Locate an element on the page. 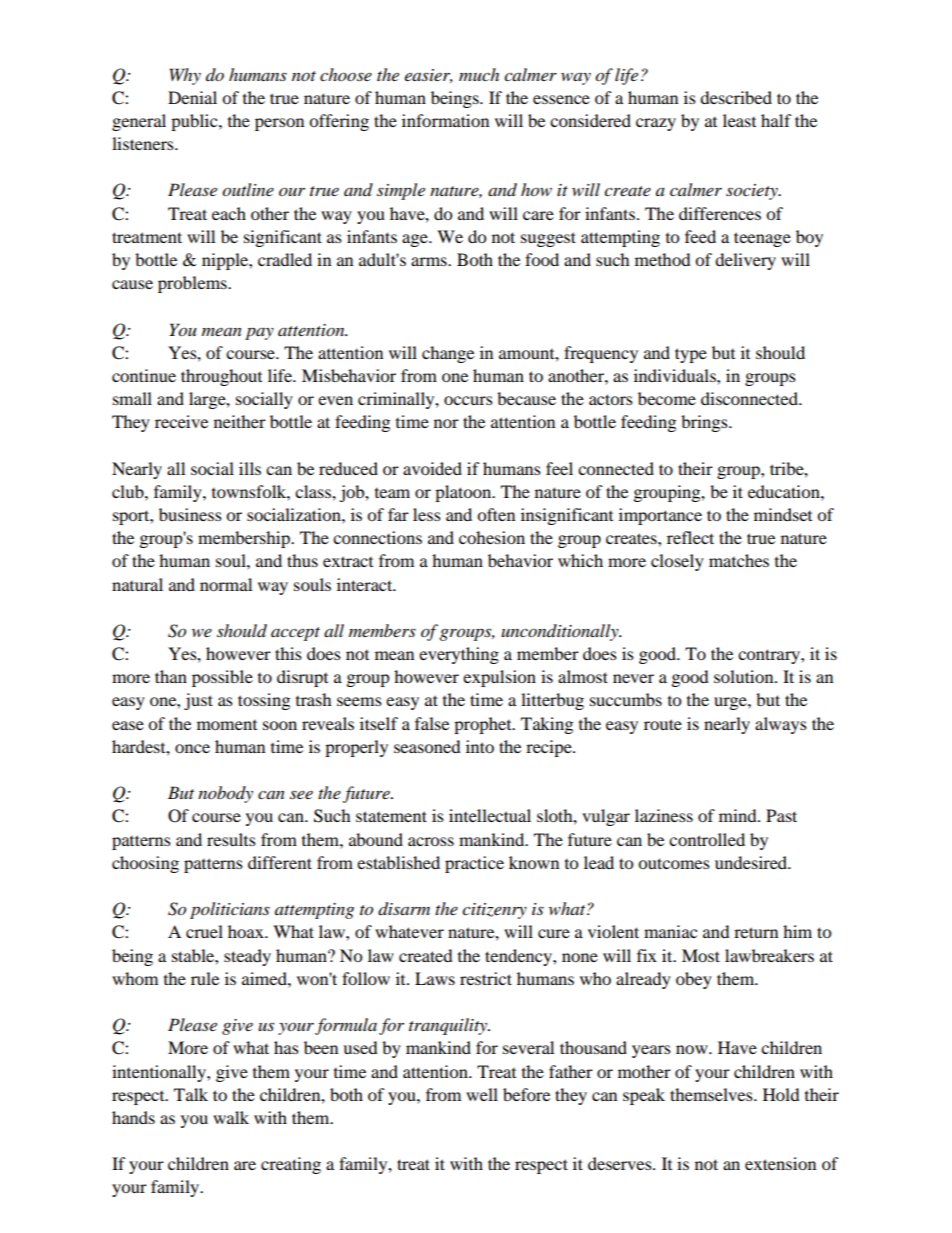 The image size is (952, 1233). everything is located at coordinates (459, 655).
